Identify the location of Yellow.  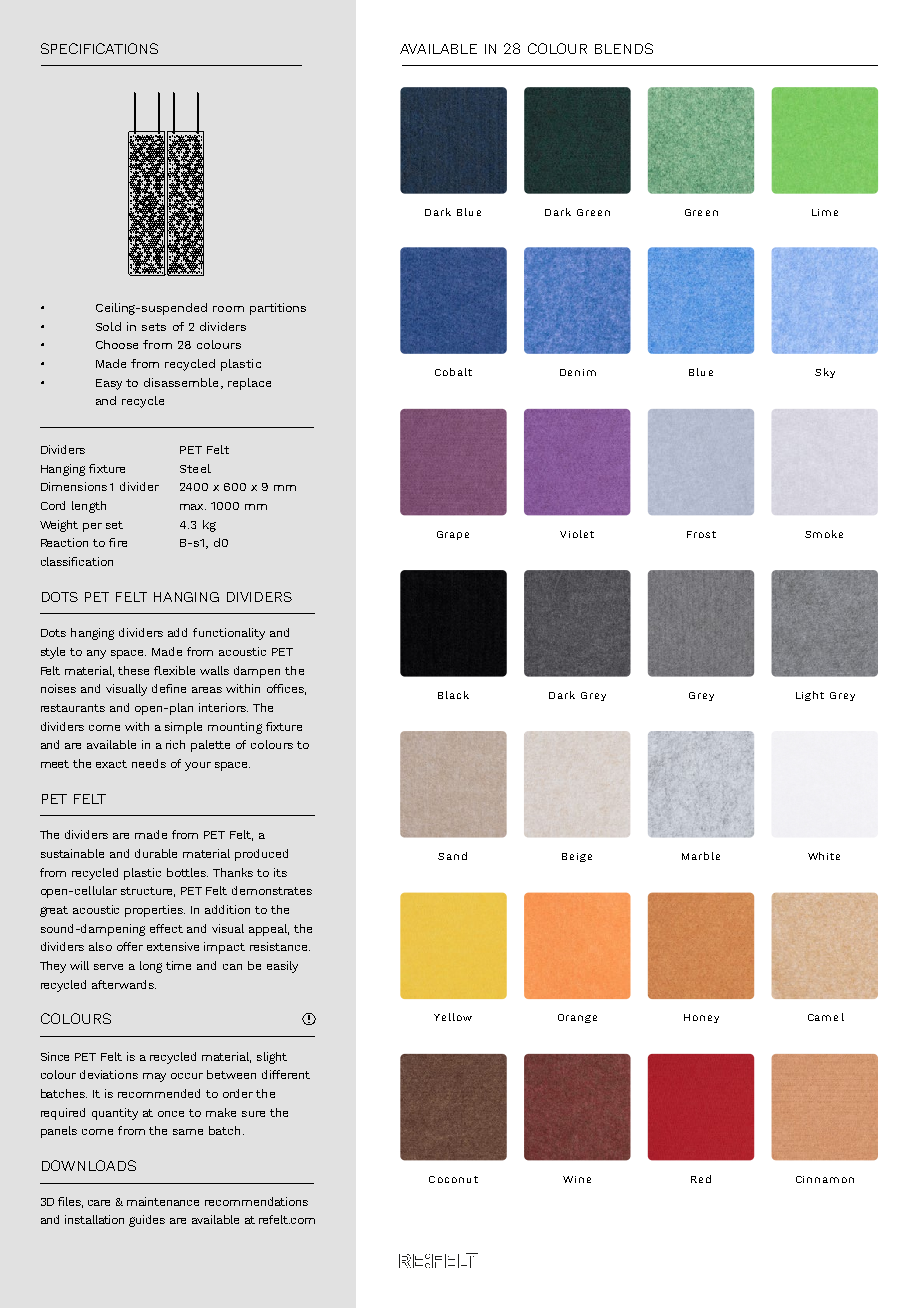
(453, 1017).
